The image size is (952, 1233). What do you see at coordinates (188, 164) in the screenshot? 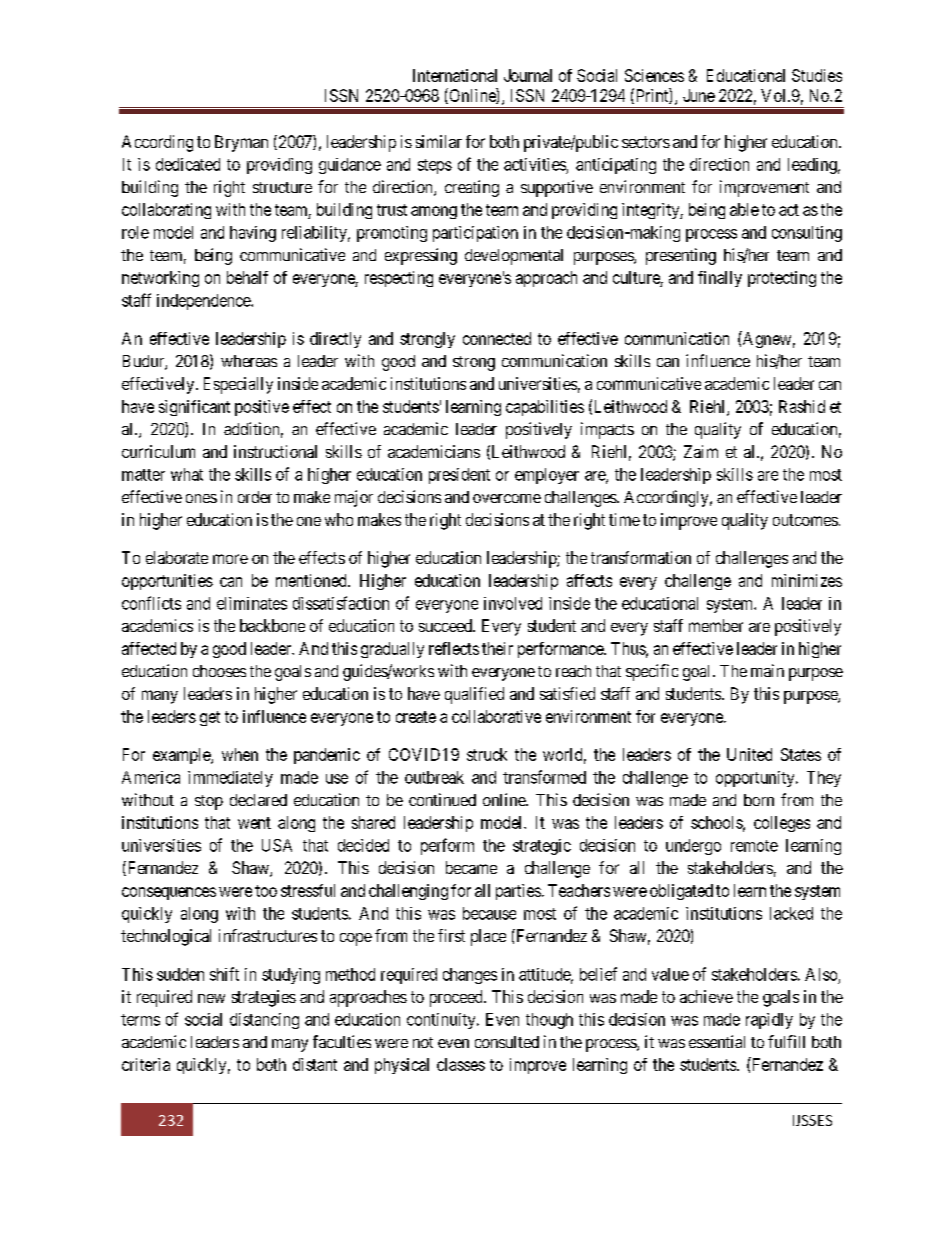
I see `dedicated` at bounding box center [188, 164].
